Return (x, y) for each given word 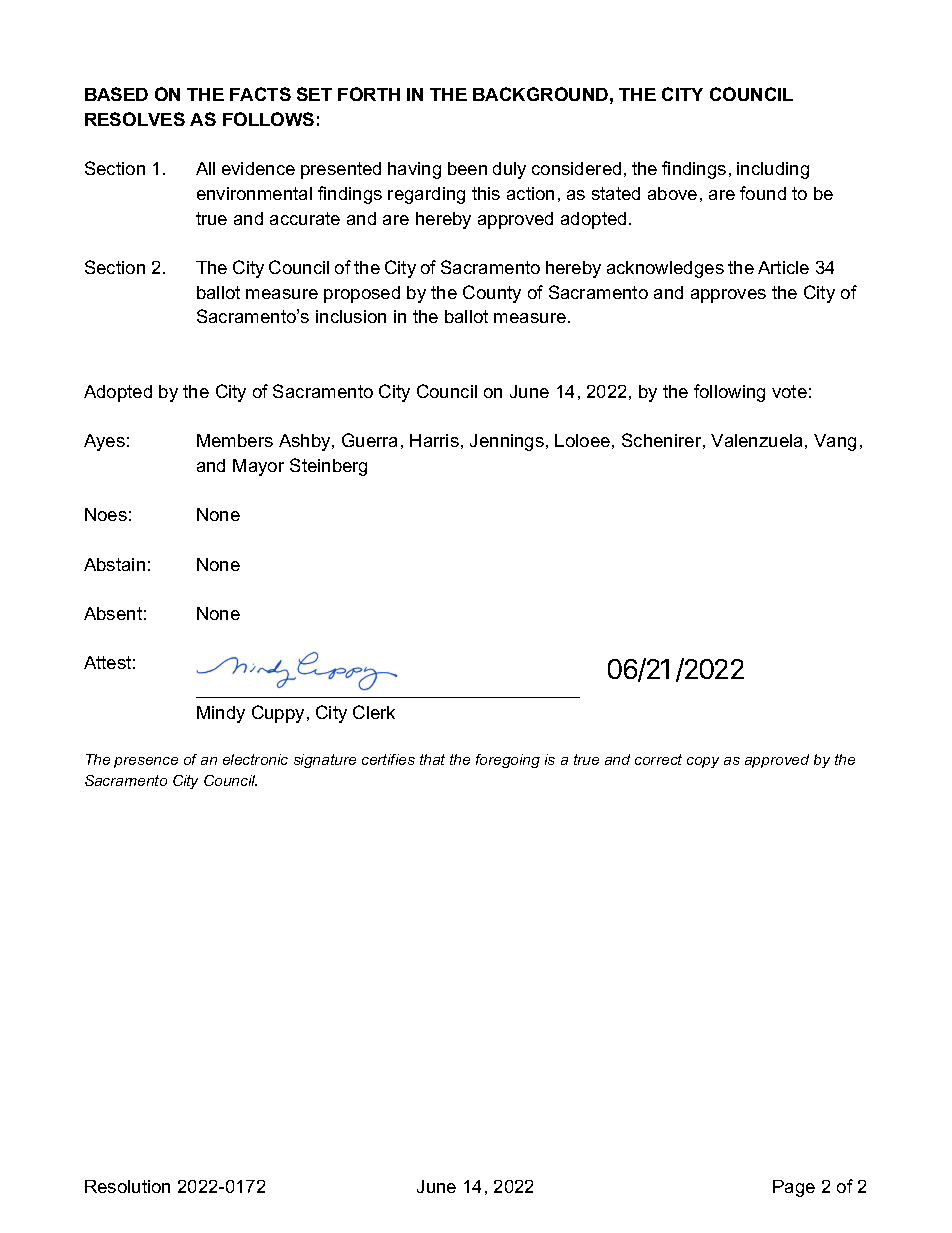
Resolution (127, 1186)
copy (703, 762)
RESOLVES (135, 119)
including (773, 170)
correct (658, 759)
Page (794, 1188)
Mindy (221, 714)
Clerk (374, 712)
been (467, 168)
